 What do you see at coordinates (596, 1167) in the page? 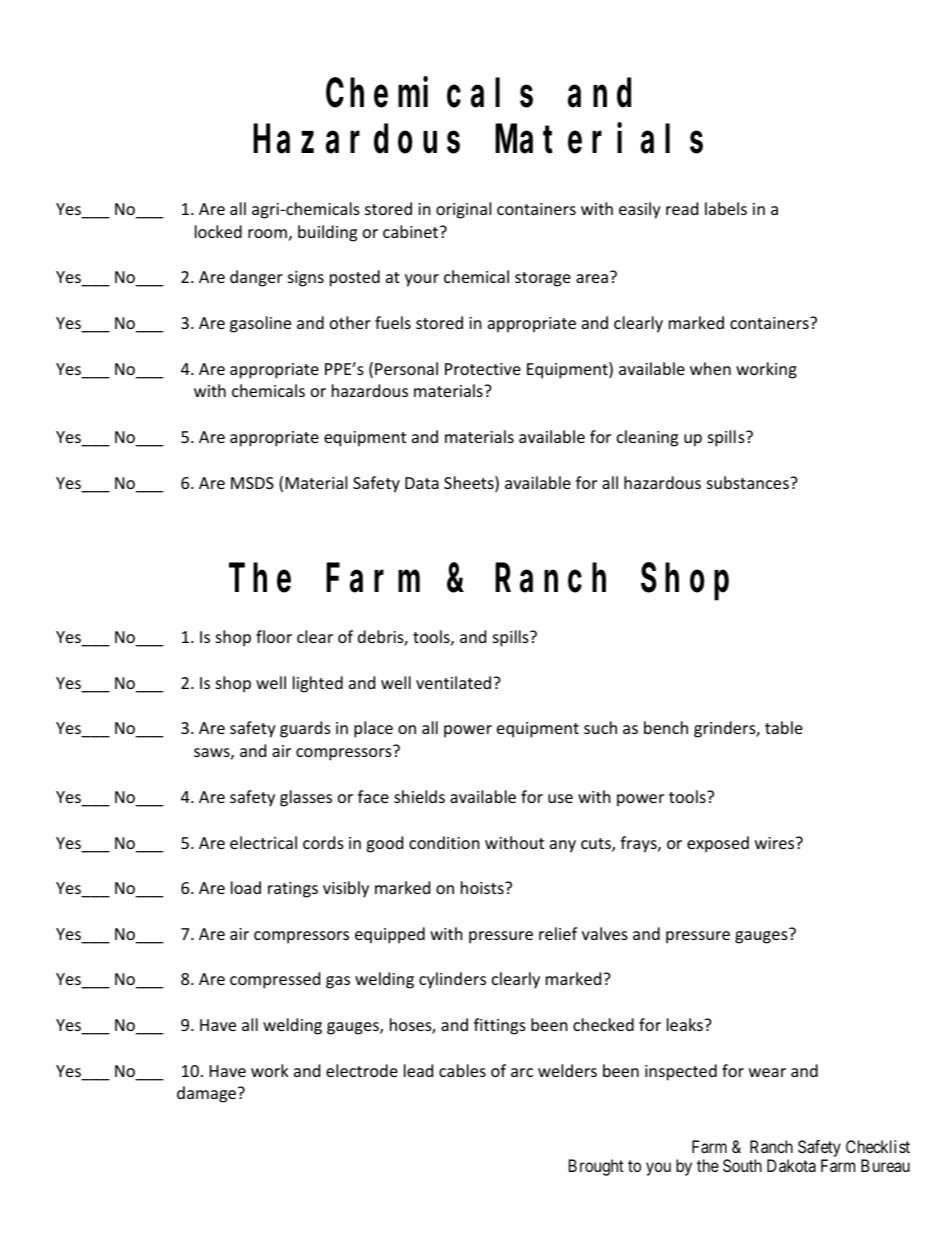
I see `Brought` at bounding box center [596, 1167].
